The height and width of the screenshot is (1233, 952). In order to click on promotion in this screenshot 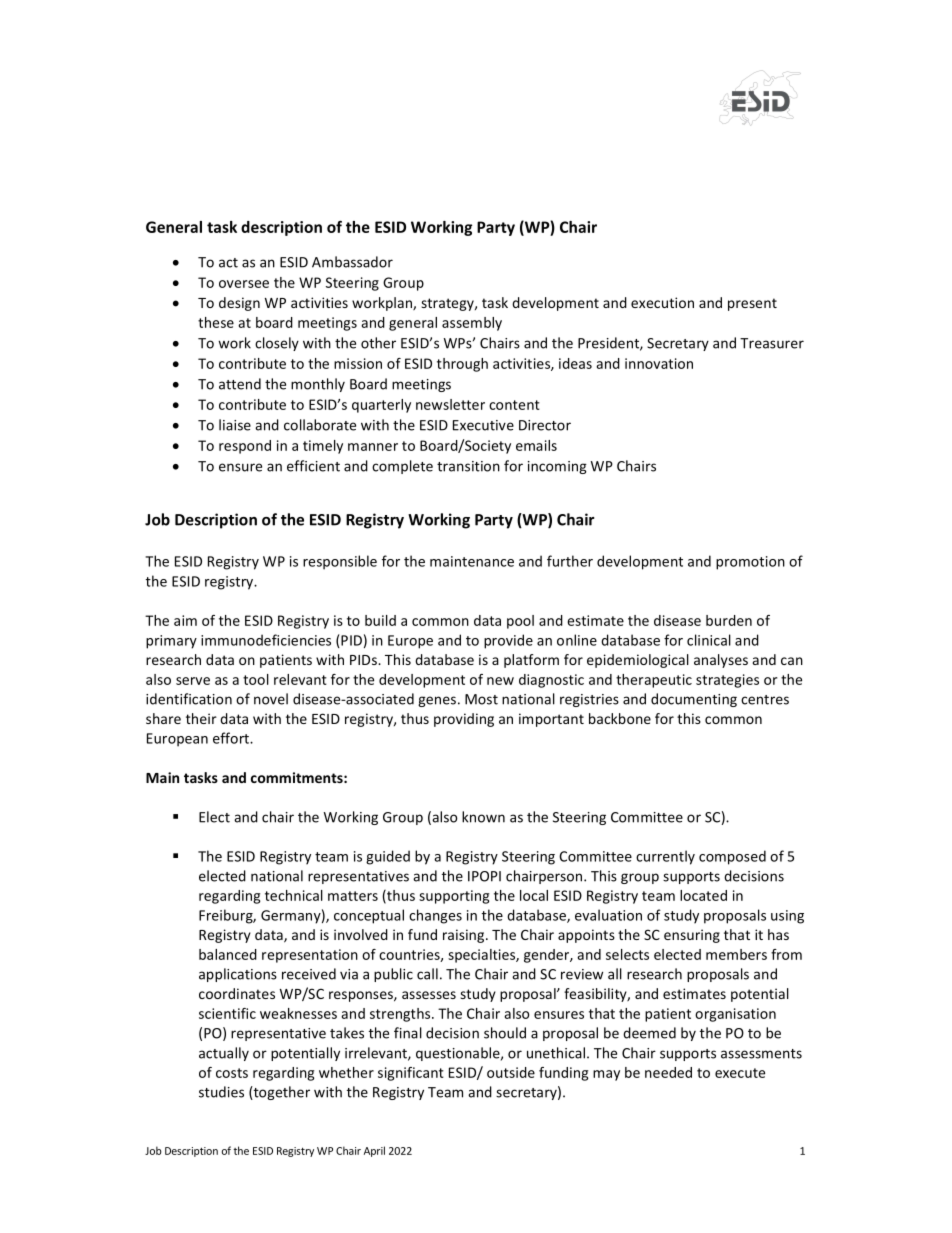, I will do `click(750, 563)`.
